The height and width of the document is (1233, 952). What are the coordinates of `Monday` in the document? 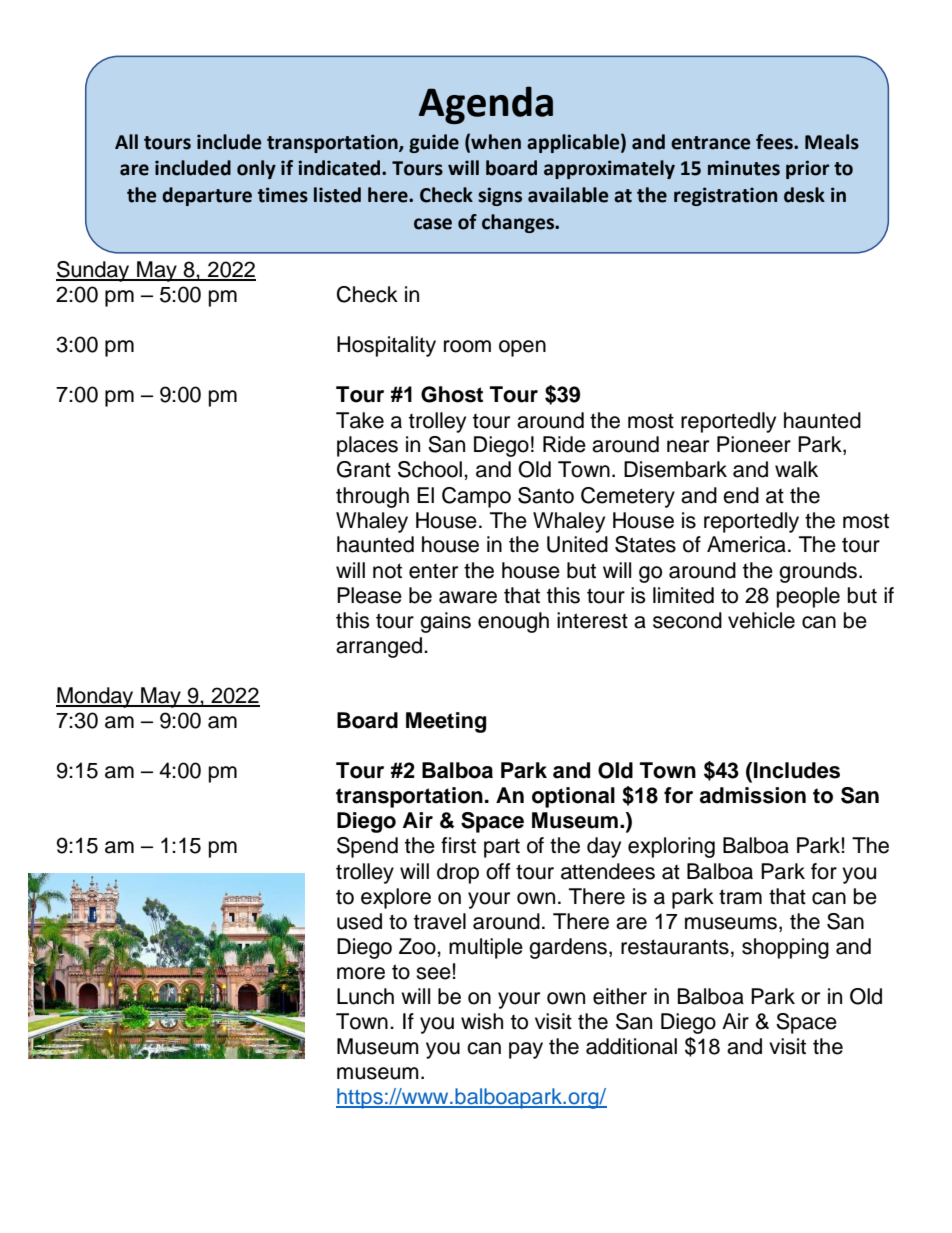 It's located at (96, 697).
